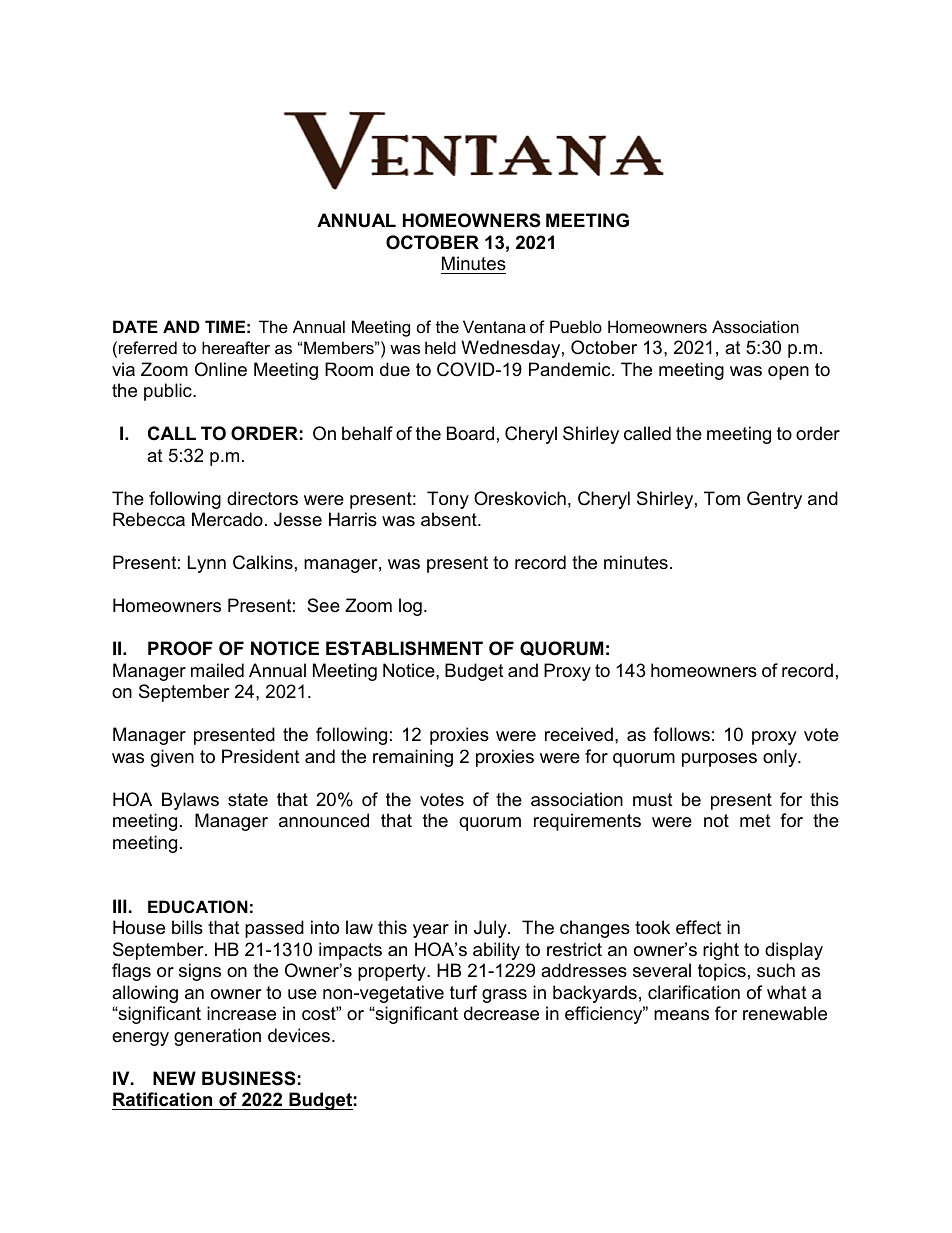 This document has width=952, height=1233. Describe the element at coordinates (440, 347) in the document. I see `held` at that location.
